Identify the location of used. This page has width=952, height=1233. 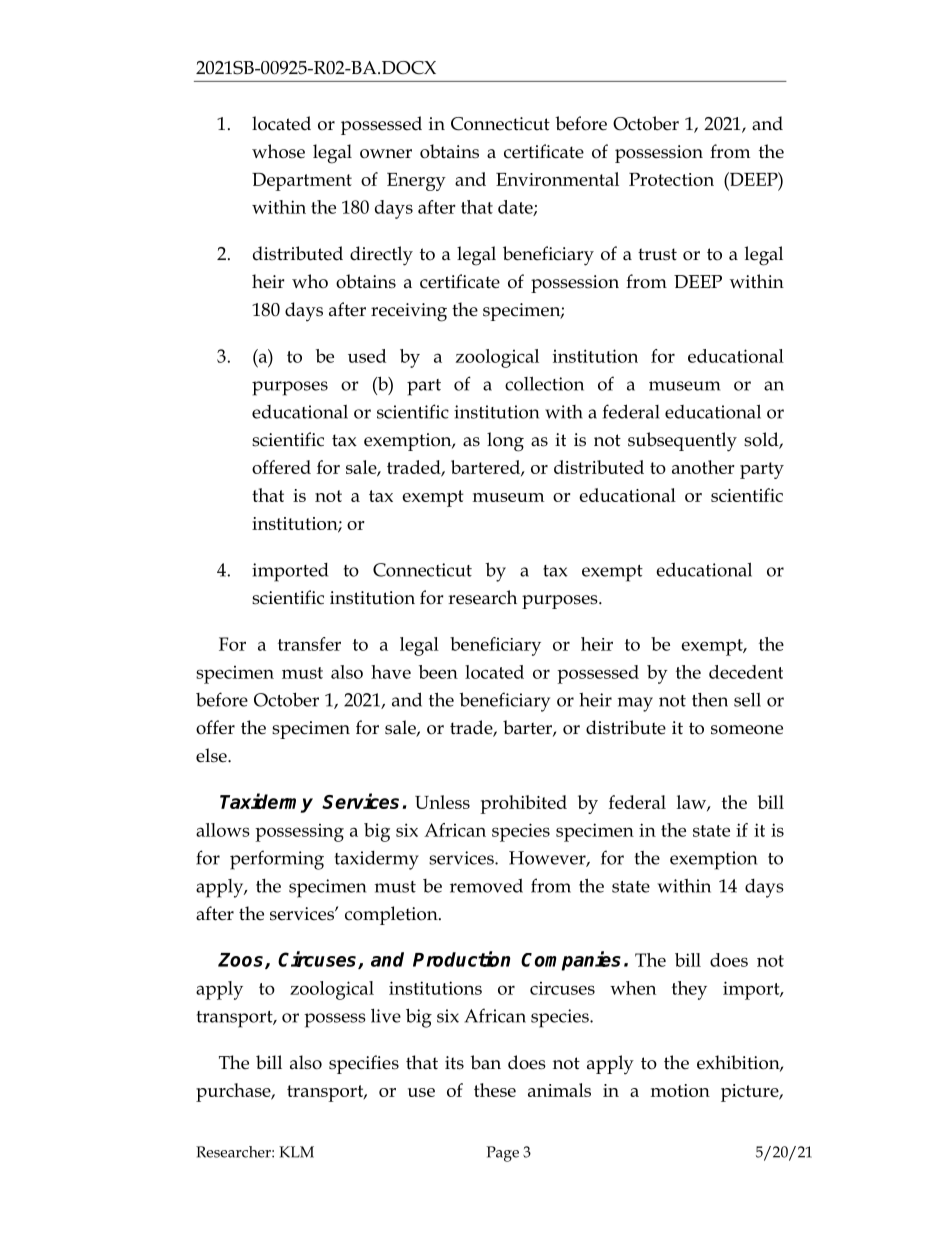
(367, 356).
